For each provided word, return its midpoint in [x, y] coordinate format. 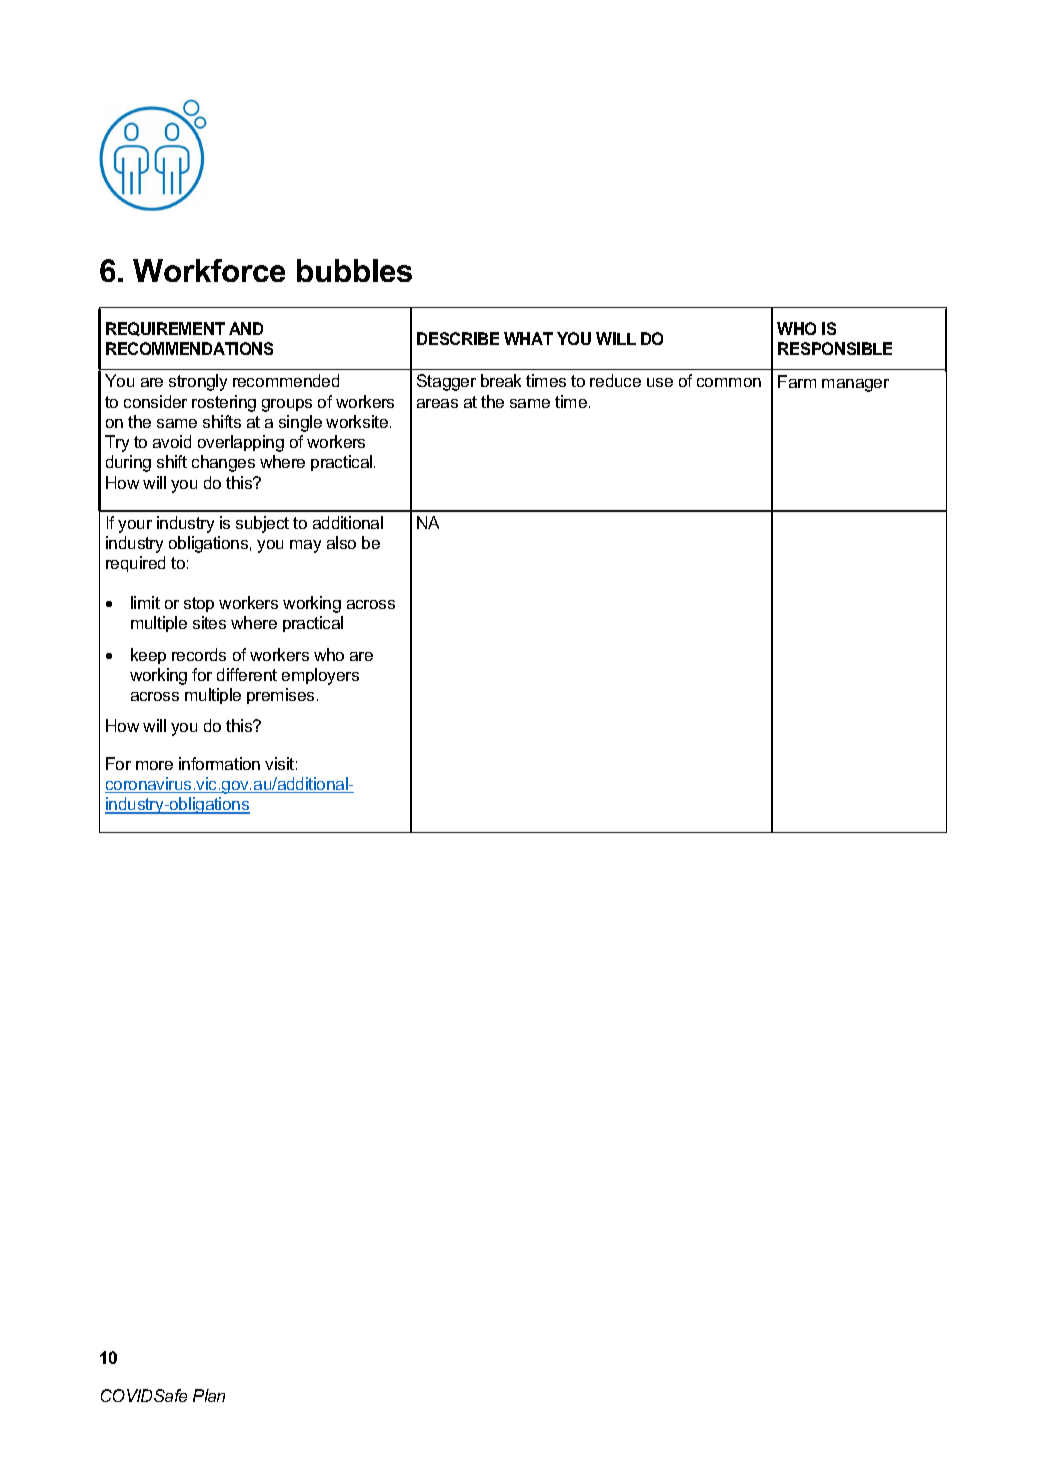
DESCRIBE [458, 338]
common [729, 382]
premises [280, 696]
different [247, 674]
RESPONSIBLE [835, 348]
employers [320, 676]
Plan [209, 1395]
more [154, 765]
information [219, 763]
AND [246, 328]
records [199, 654]
